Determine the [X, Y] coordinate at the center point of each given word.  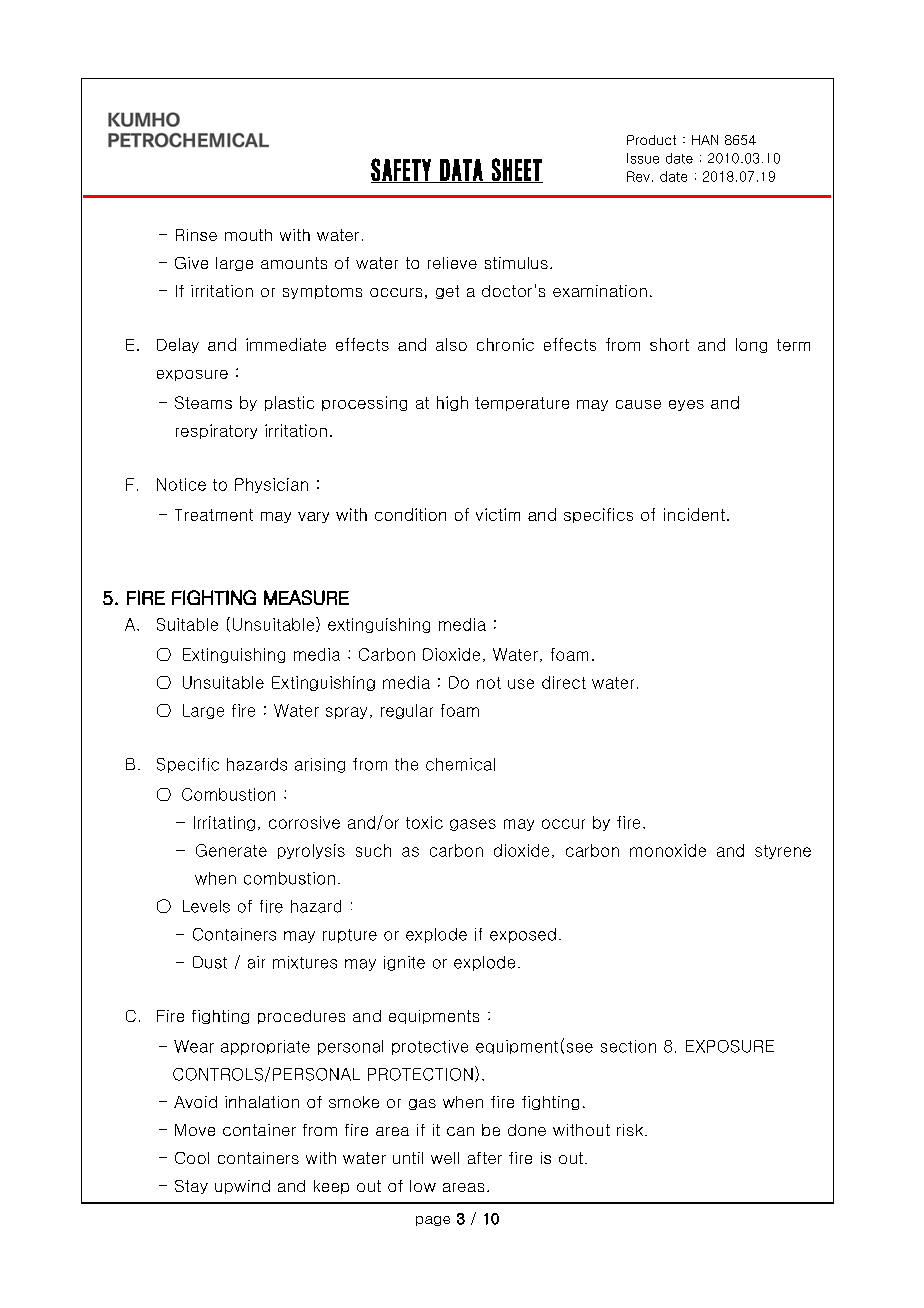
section [628, 1046]
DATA [461, 171]
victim [498, 514]
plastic [289, 403]
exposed [523, 935]
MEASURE [306, 597]
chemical [460, 764]
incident [694, 514]
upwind [242, 1187]
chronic [505, 344]
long [751, 345]
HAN [705, 140]
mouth [248, 235]
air [256, 962]
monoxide [668, 850]
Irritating [224, 823]
